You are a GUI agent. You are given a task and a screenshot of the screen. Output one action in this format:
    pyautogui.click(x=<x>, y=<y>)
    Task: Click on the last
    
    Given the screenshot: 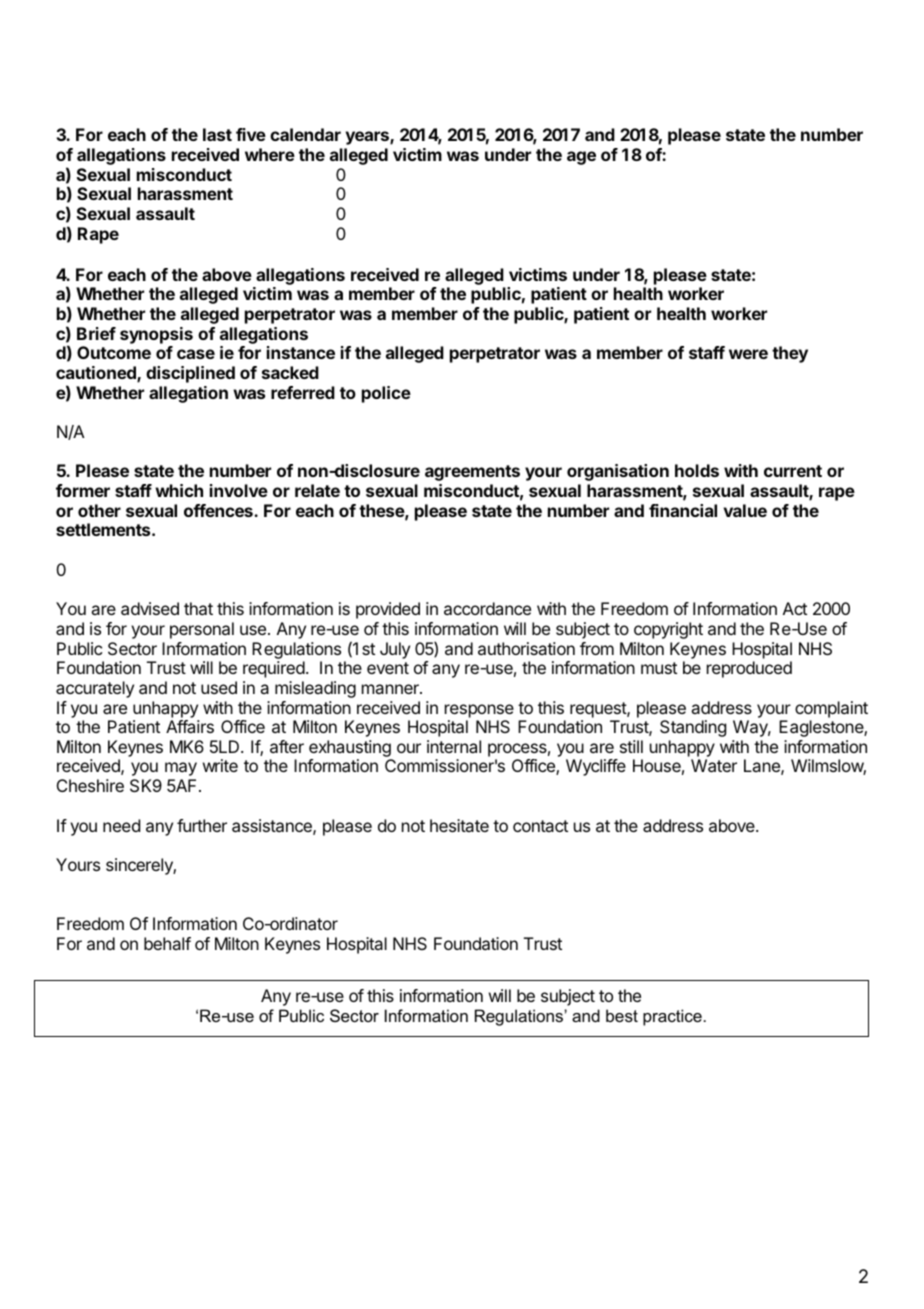 What is the action you would take?
    pyautogui.click(x=217, y=134)
